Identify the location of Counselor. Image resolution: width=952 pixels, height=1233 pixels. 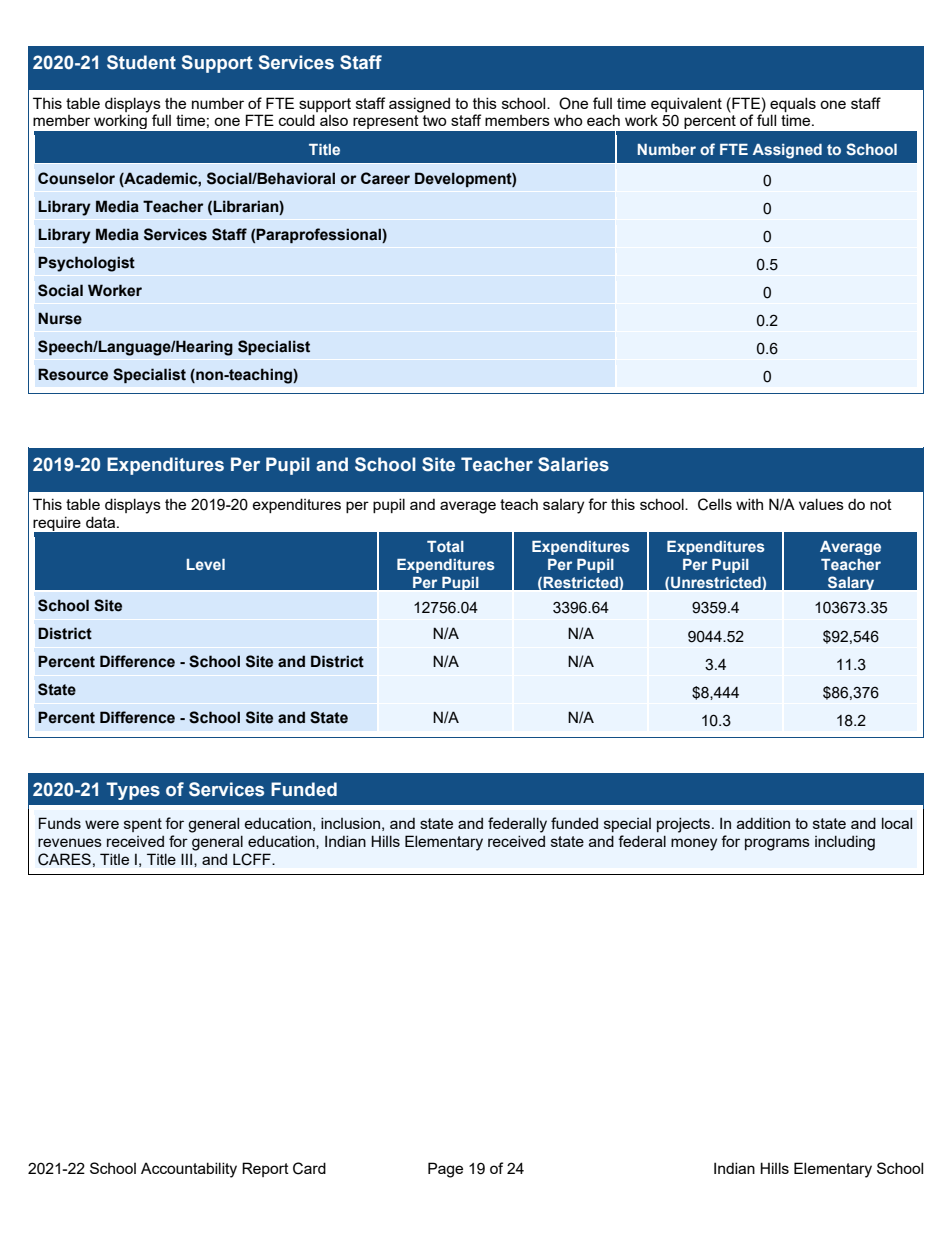
(76, 178).
